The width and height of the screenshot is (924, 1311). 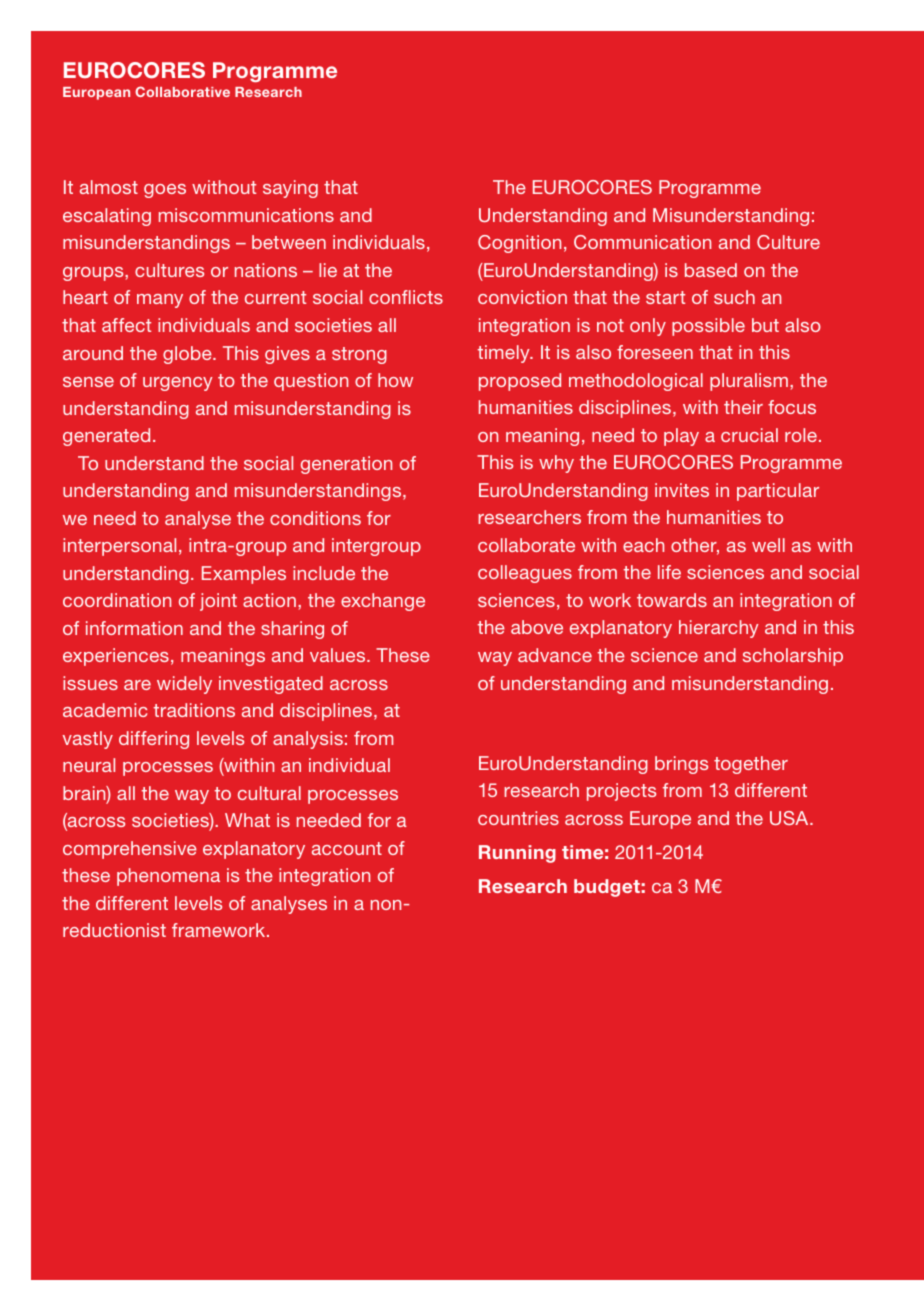 What do you see at coordinates (719, 629) in the screenshot?
I see `hierarchy` at bounding box center [719, 629].
